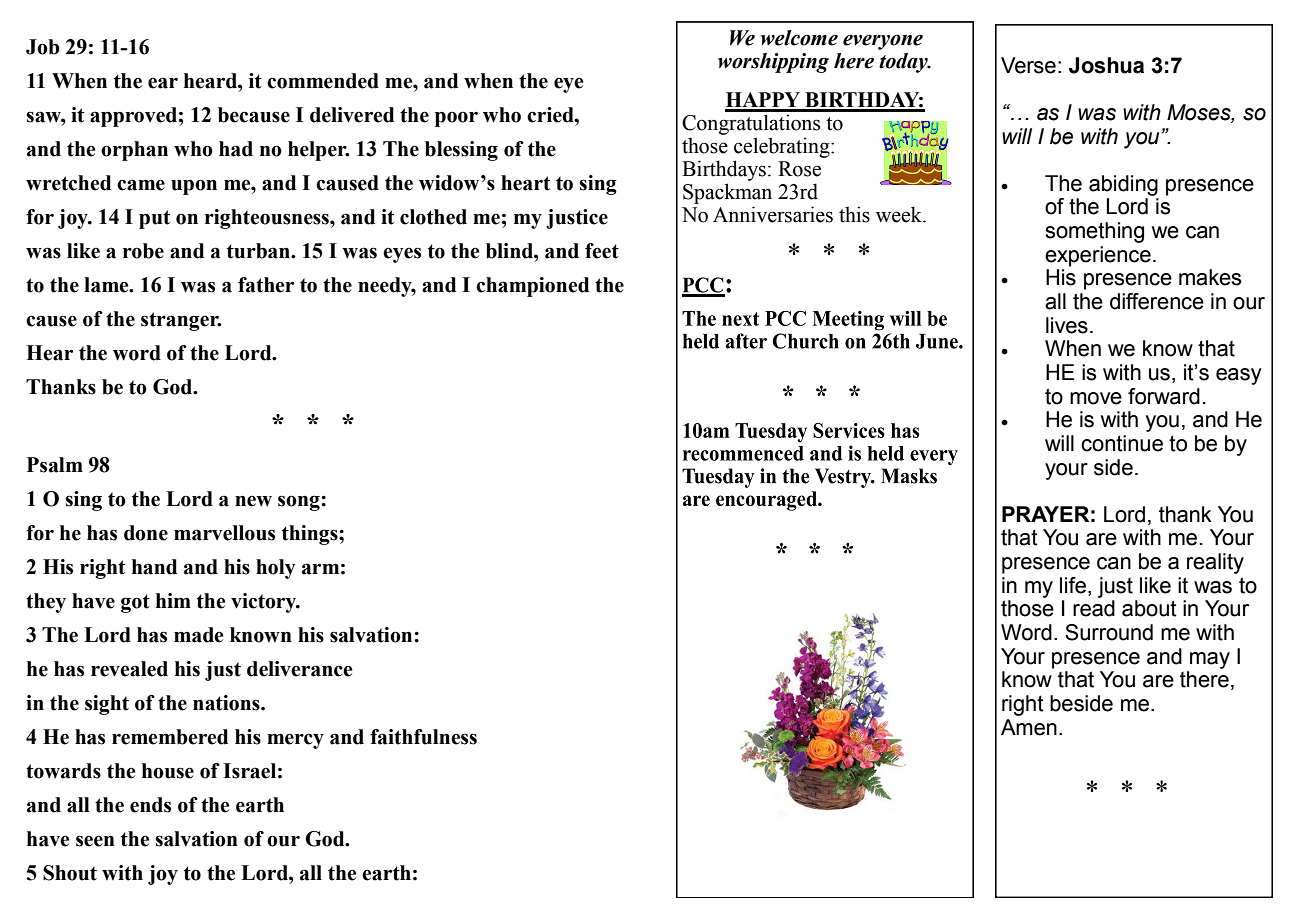 The width and height of the image is (1308, 924). Describe the element at coordinates (55, 465) in the image. I see `Psalm` at that location.
